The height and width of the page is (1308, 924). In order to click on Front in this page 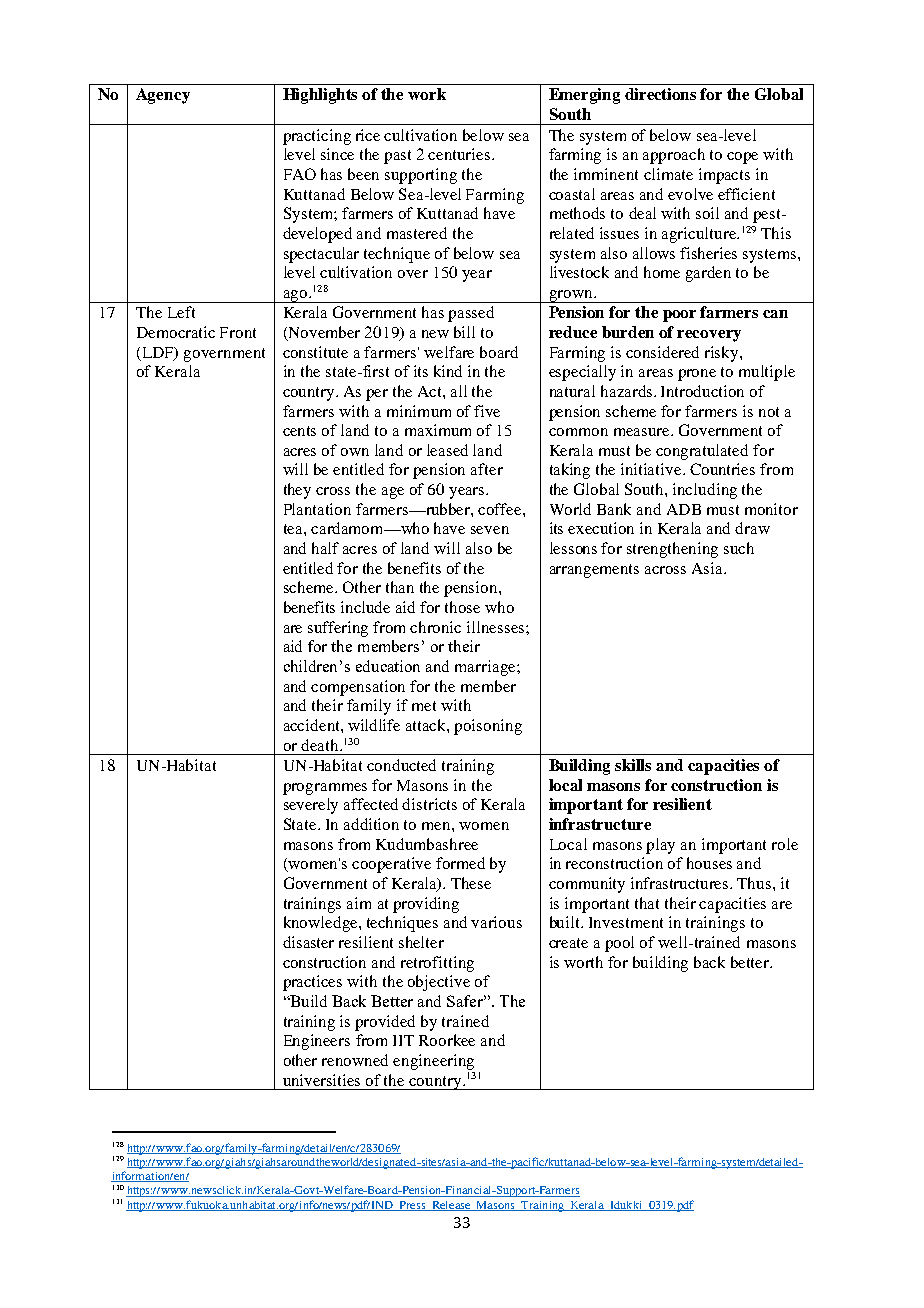, I will do `click(238, 332)`.
